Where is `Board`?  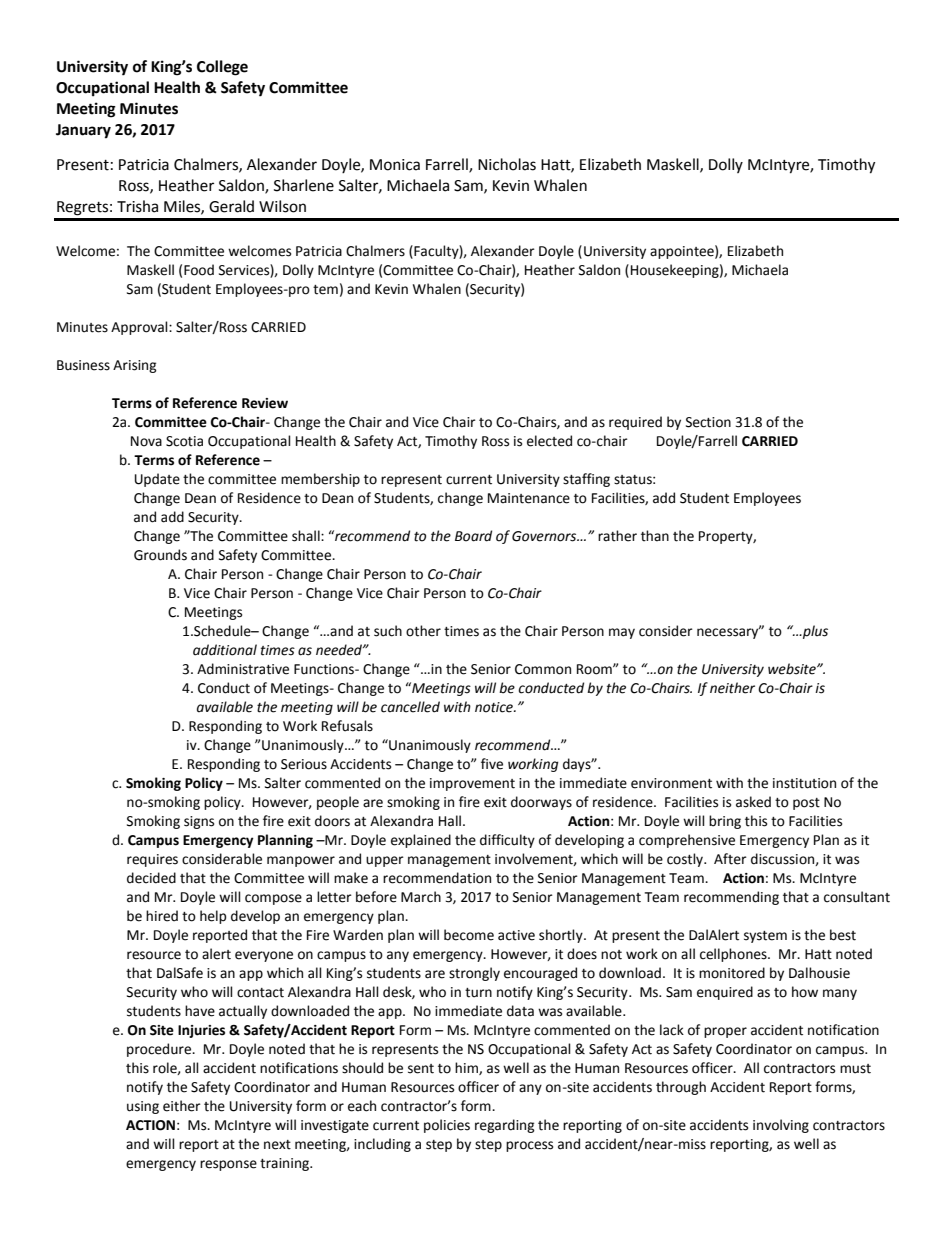
Board is located at coordinates (473, 536).
